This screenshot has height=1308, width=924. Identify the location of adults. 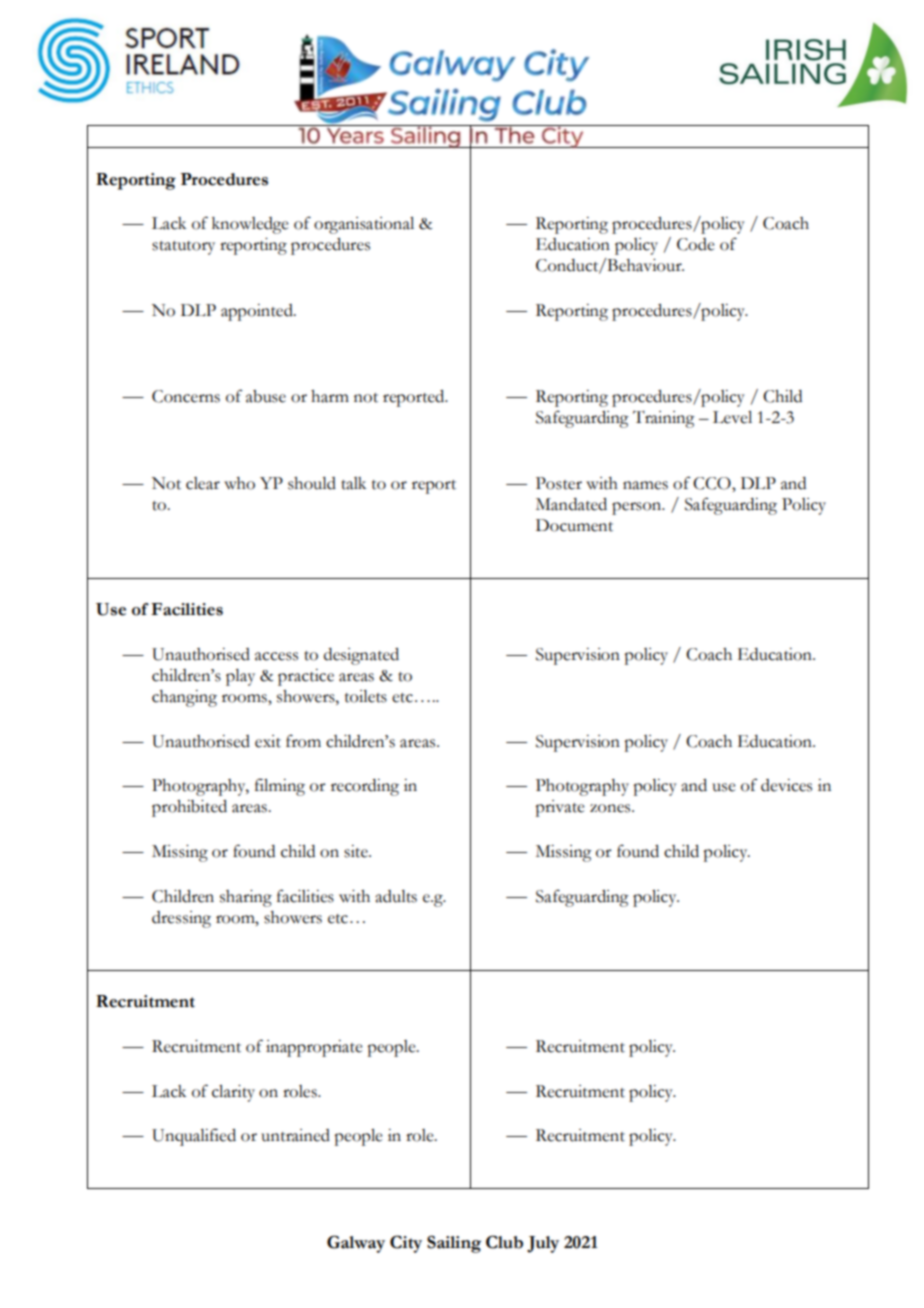
(396, 896).
